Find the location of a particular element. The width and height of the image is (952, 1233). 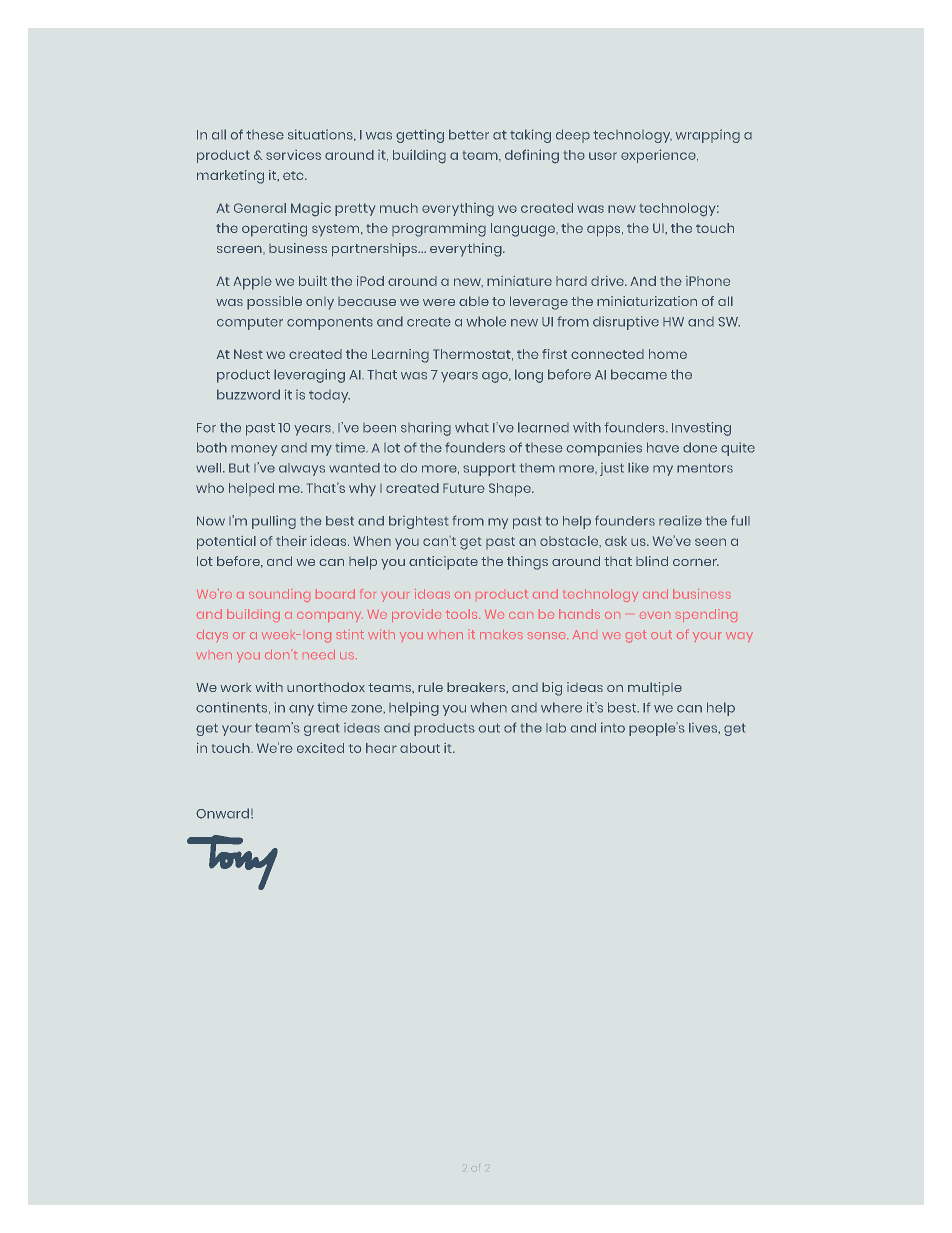

possible is located at coordinates (274, 303).
